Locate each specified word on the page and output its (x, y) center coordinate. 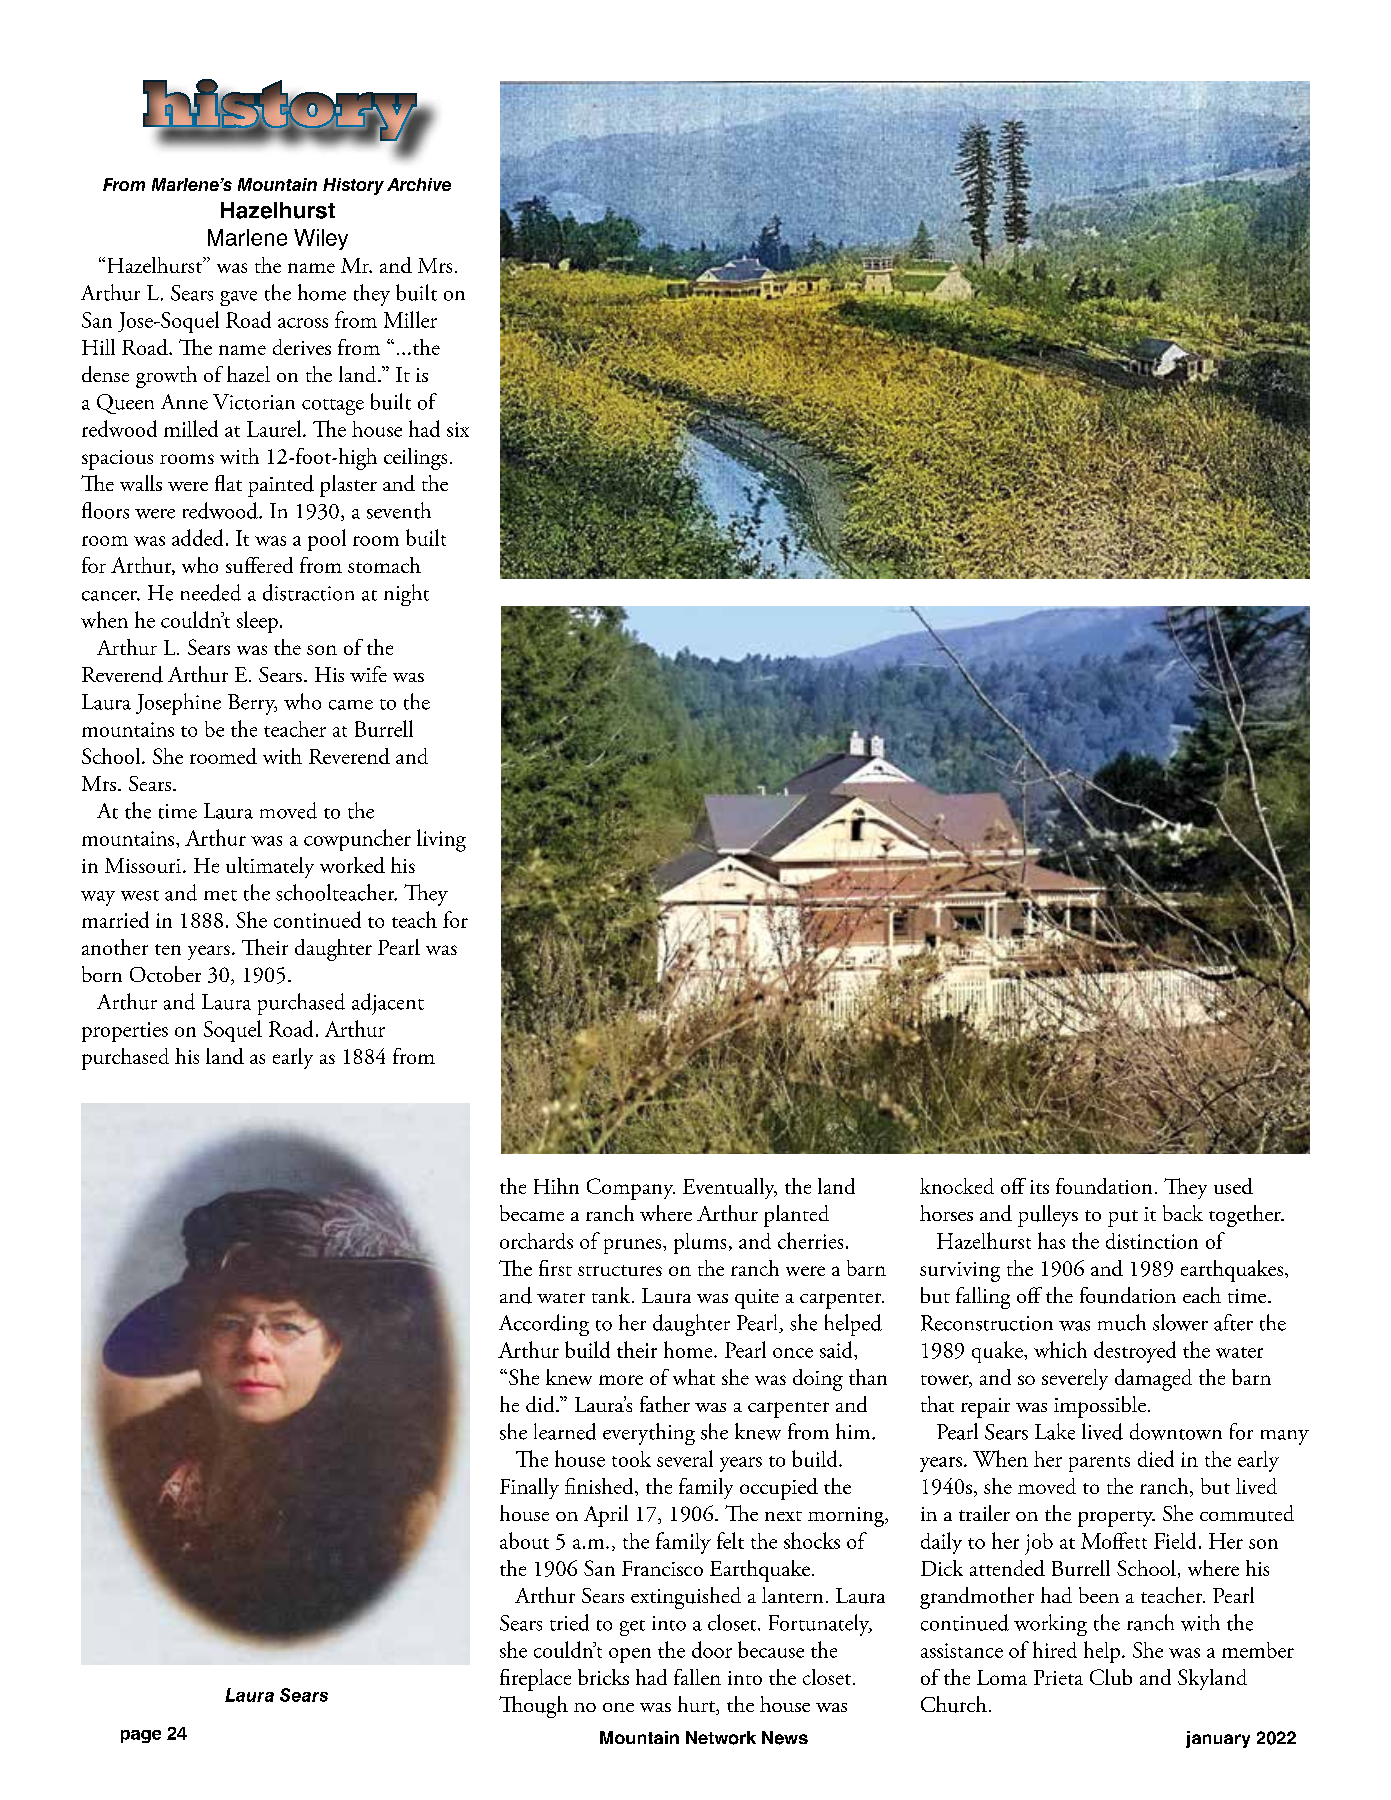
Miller (410, 319)
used (1233, 1186)
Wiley (321, 239)
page (141, 1736)
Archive (419, 184)
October (165, 974)
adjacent (388, 1004)
